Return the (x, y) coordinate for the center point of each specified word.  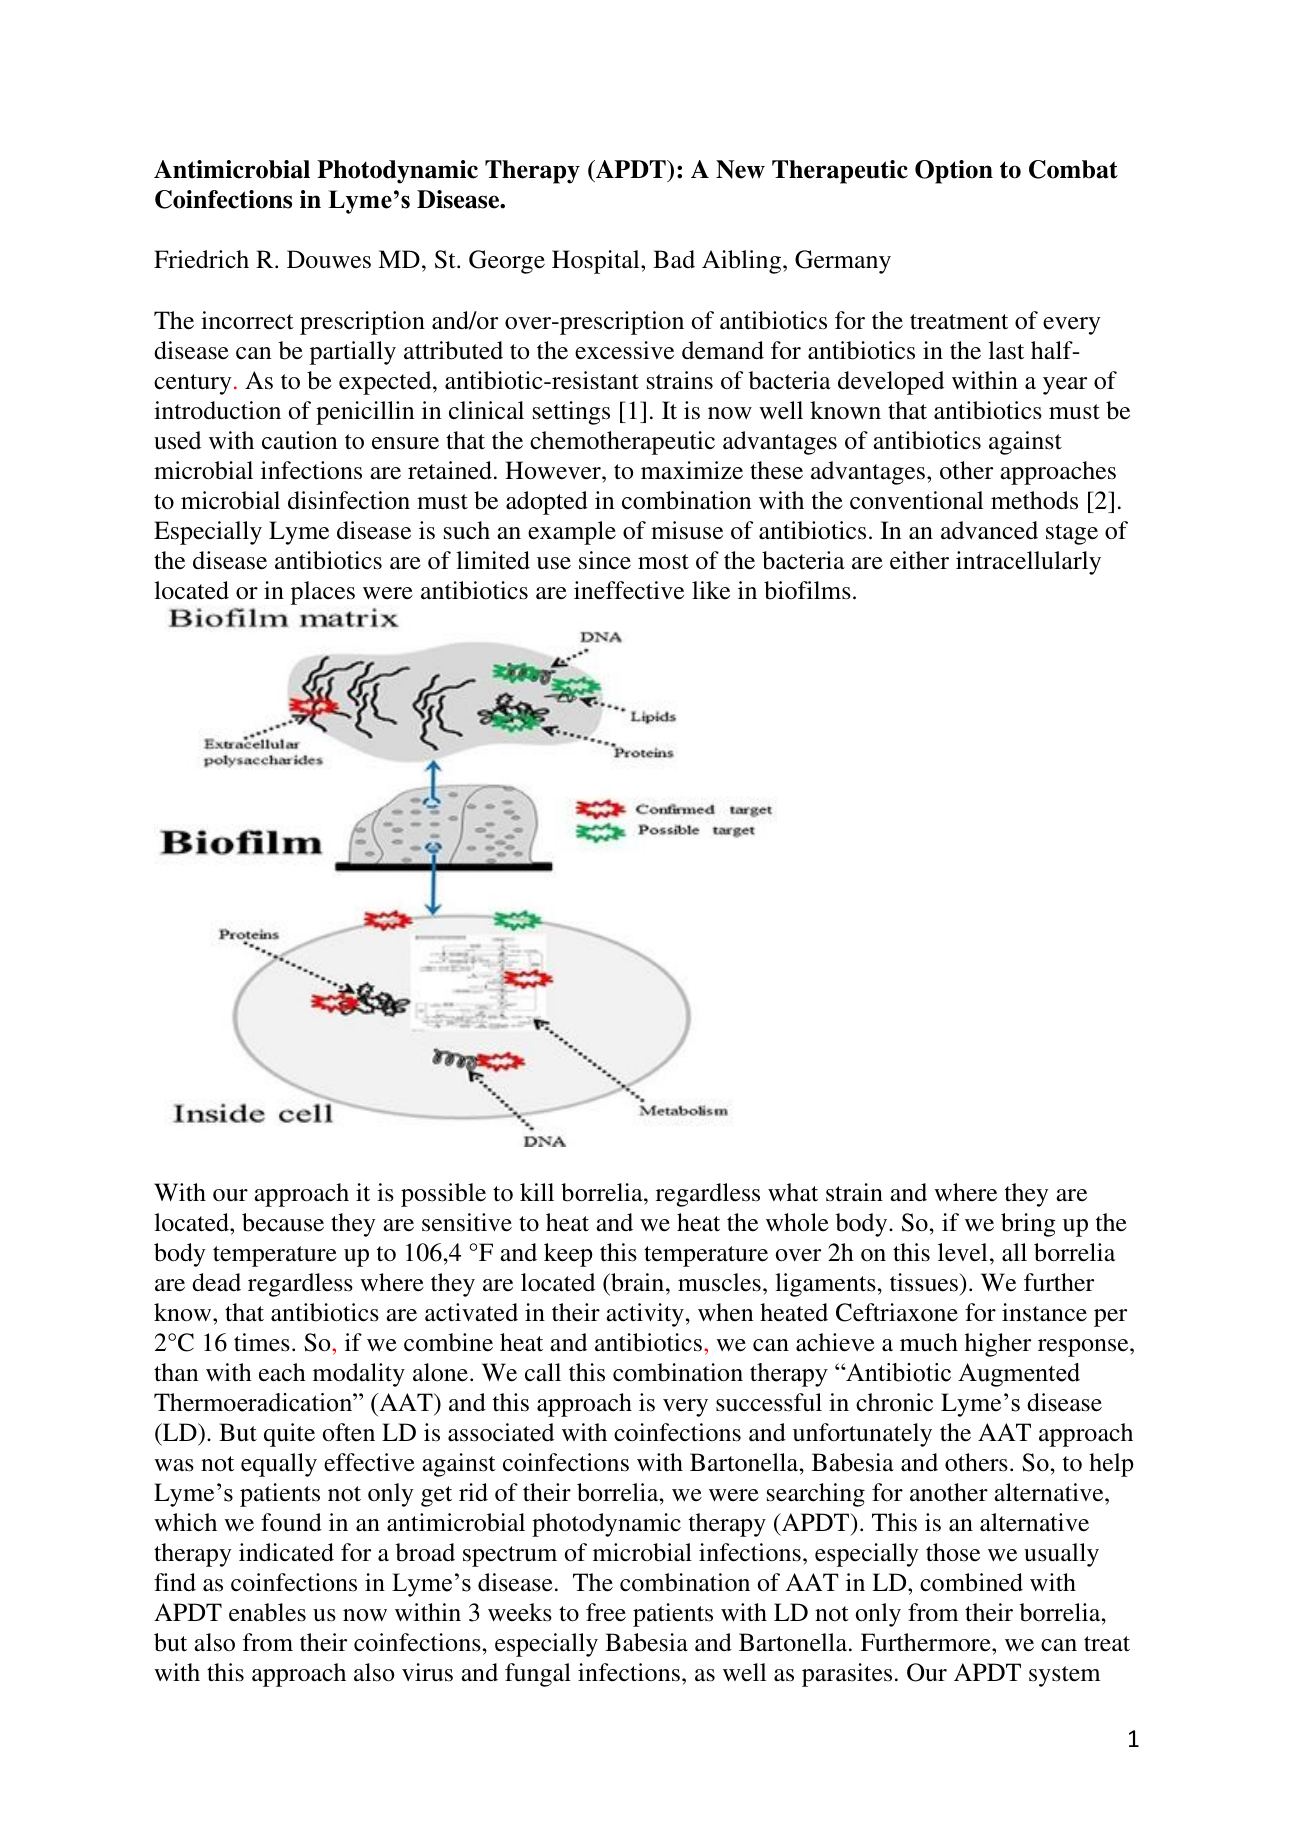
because (283, 1222)
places (323, 593)
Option (954, 172)
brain (638, 1282)
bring (1028, 1225)
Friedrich (201, 259)
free (606, 1612)
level (963, 1252)
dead (216, 1282)
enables (267, 1612)
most (663, 562)
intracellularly (1028, 563)
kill (537, 1192)
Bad (674, 259)
